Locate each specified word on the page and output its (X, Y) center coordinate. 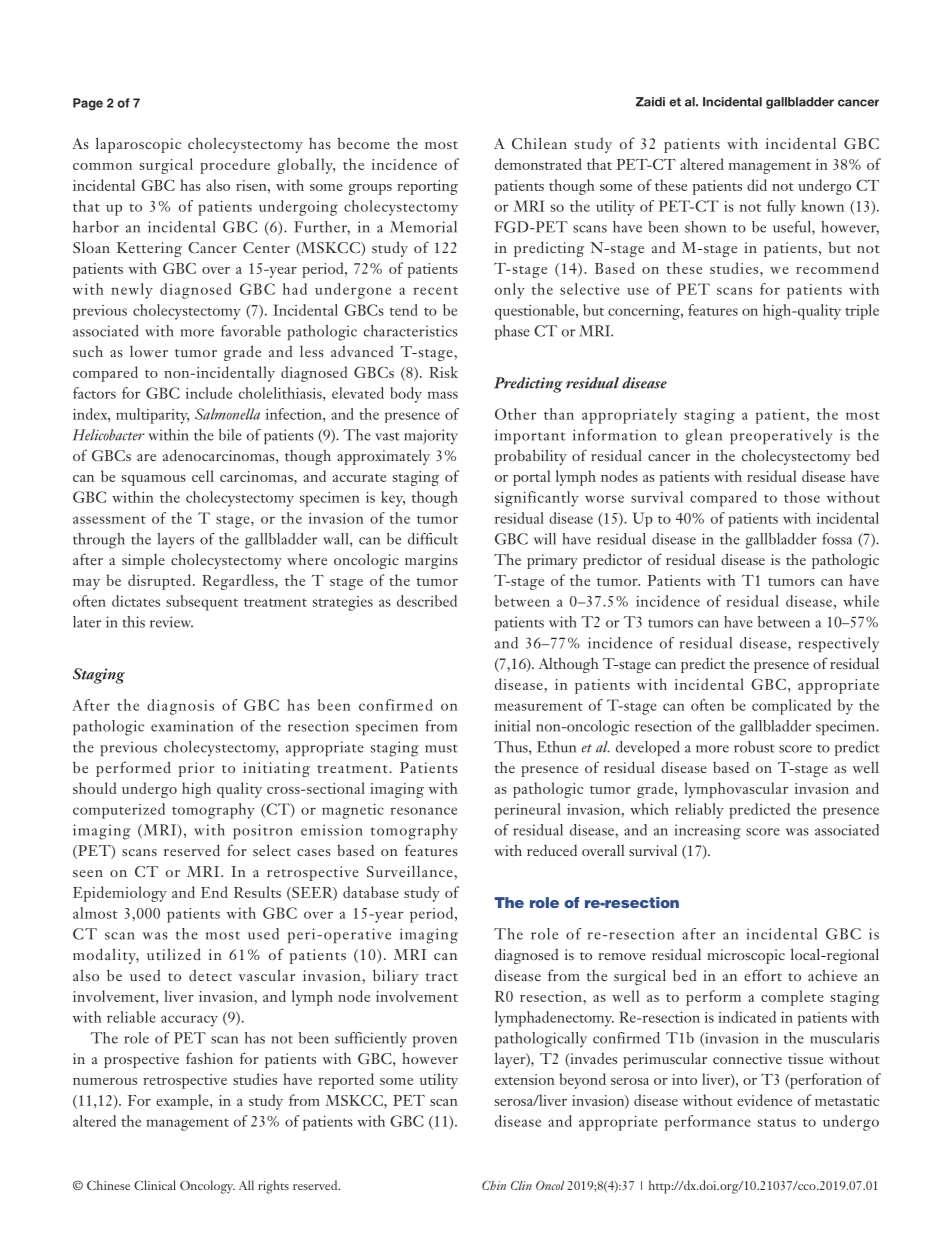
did (757, 185)
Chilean (539, 143)
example (183, 1102)
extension (525, 1079)
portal (531, 478)
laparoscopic (138, 145)
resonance (423, 811)
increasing (708, 832)
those (802, 497)
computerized (119, 811)
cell (203, 476)
